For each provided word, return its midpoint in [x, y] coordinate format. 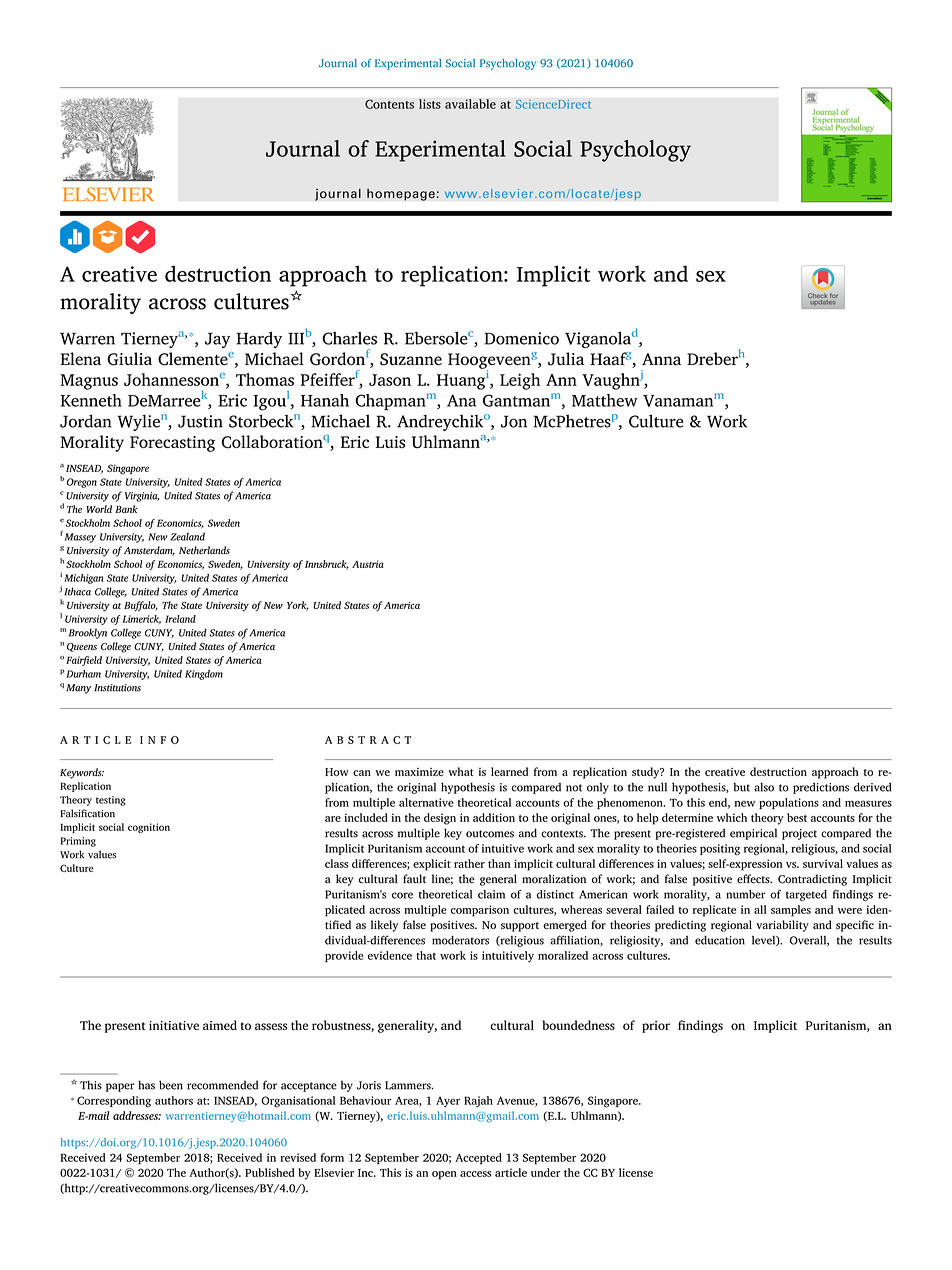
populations [789, 803]
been [171, 1085]
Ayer [448, 1102]
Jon [514, 421]
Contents [389, 104]
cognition [149, 828]
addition [494, 817]
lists [430, 104]
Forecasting [172, 444]
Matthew [605, 400]
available [470, 104]
